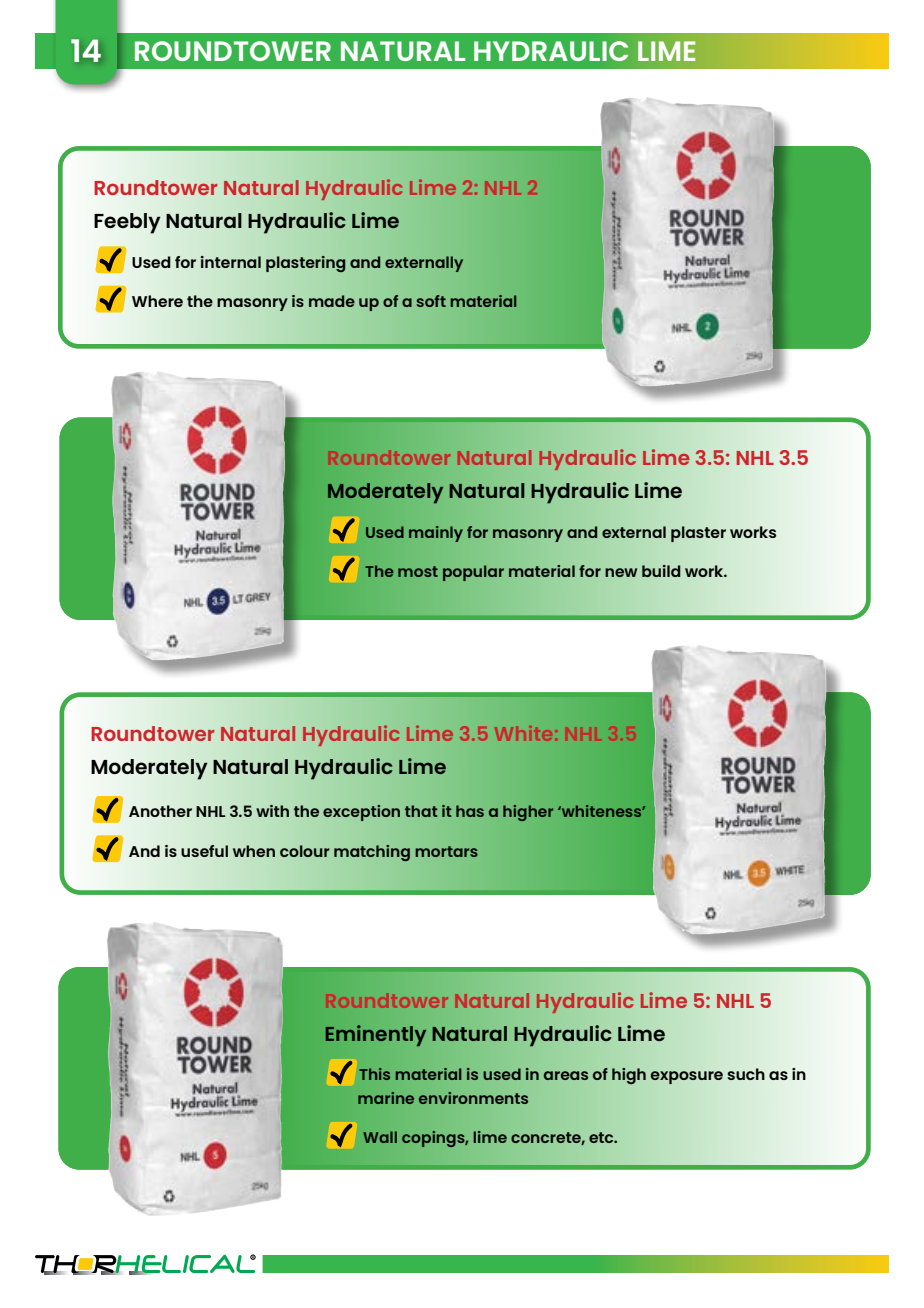 The height and width of the document is (1308, 924). Describe the element at coordinates (686, 1077) in the document. I see `exposure` at that location.
